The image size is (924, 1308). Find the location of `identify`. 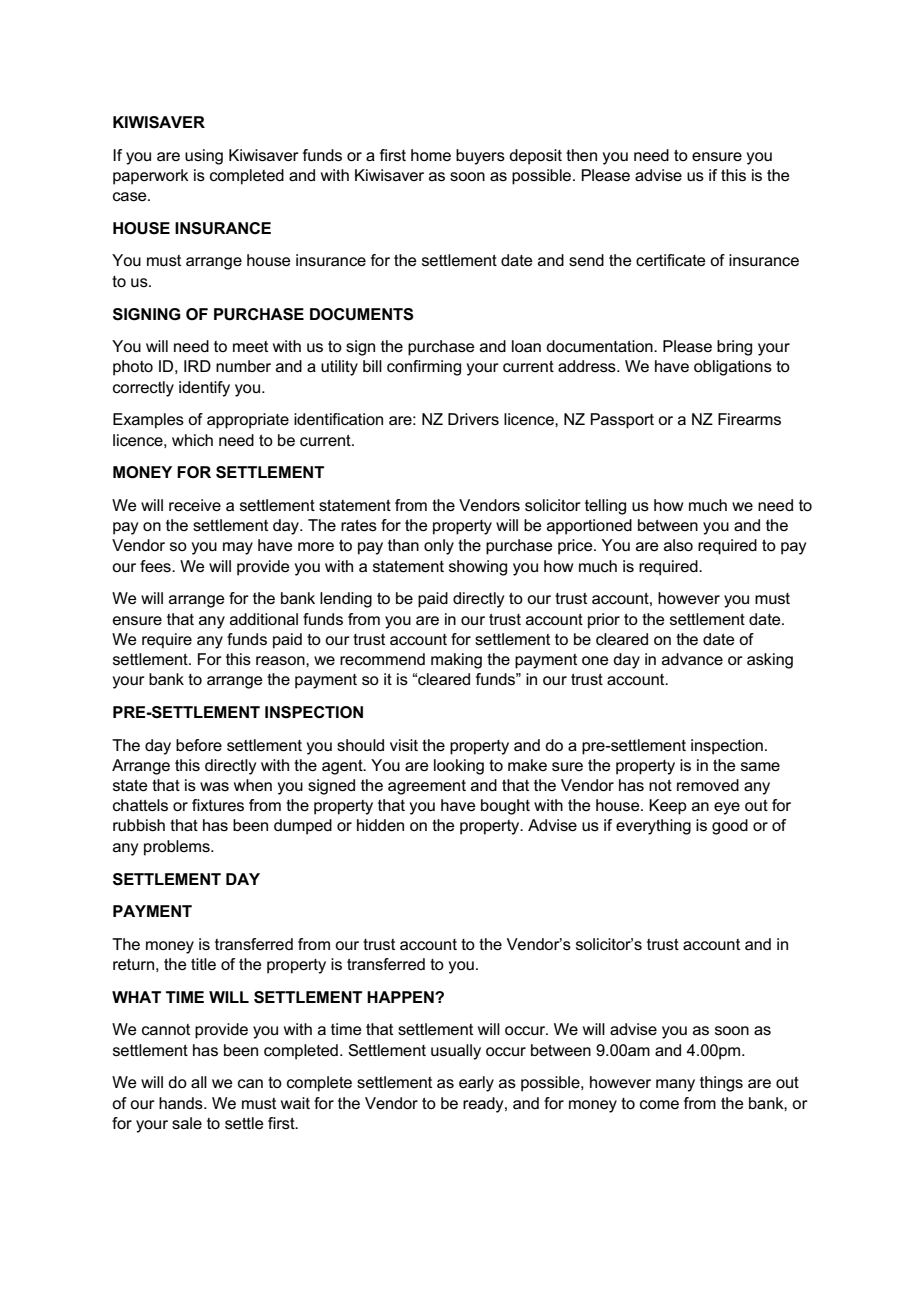

identify is located at coordinates (204, 389).
